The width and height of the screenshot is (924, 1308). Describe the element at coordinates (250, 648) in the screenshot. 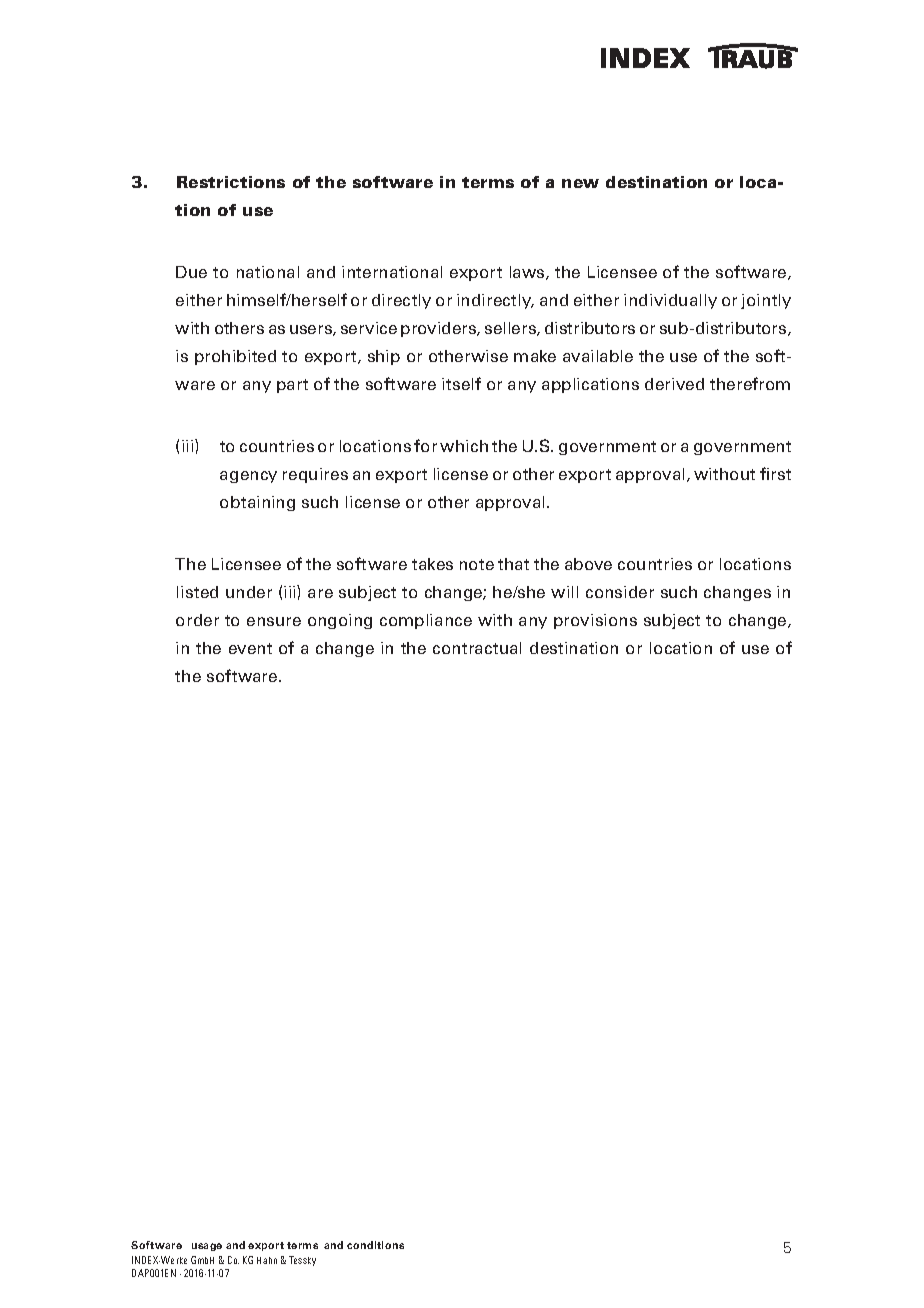

I see `event` at that location.
